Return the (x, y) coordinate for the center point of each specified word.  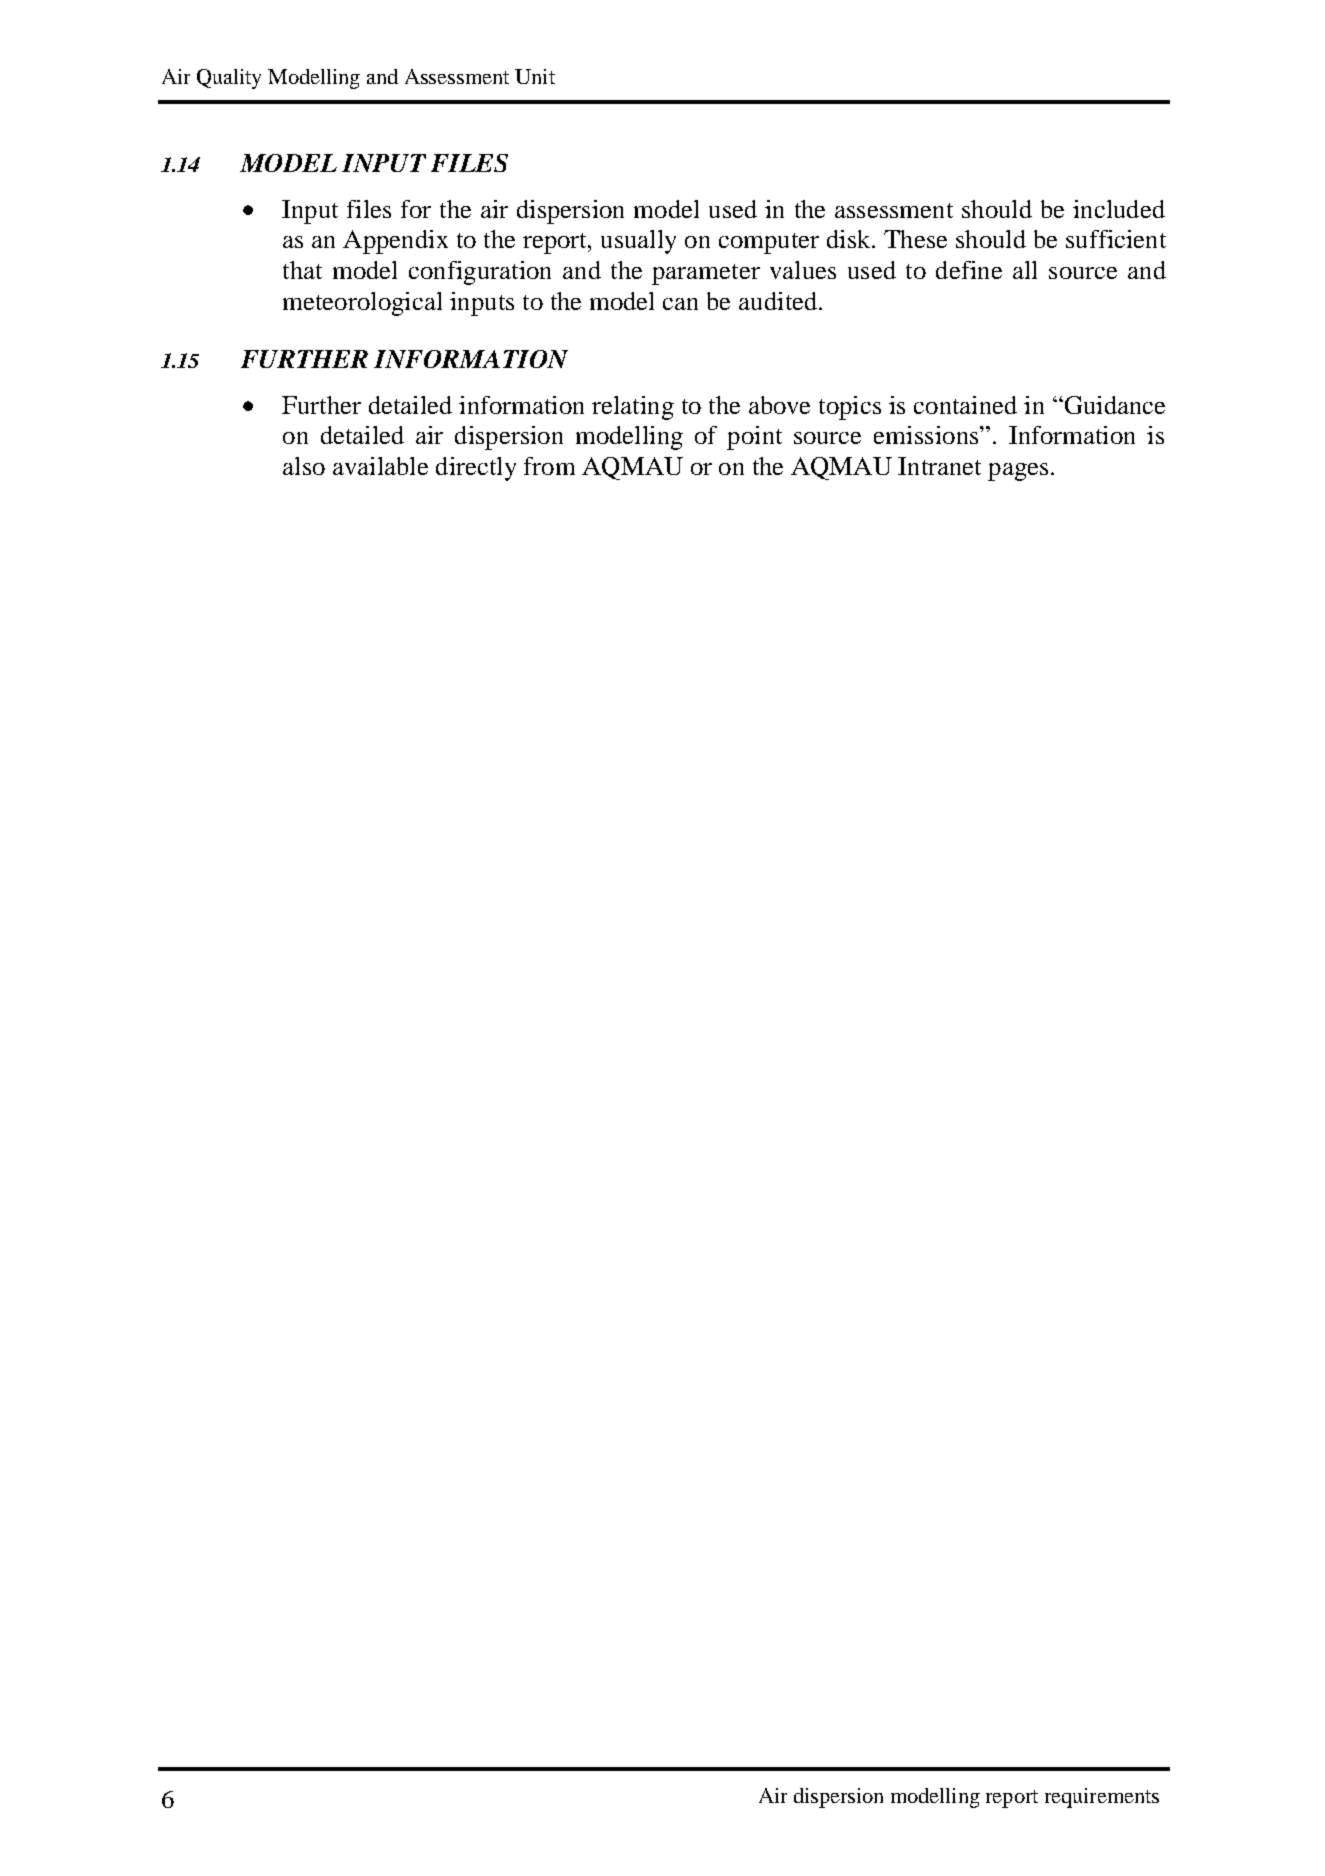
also (304, 466)
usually (638, 242)
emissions (927, 435)
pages (1018, 472)
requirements (1102, 1798)
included (1119, 209)
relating (633, 408)
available (380, 466)
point (754, 438)
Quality (229, 79)
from (549, 466)
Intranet (939, 466)
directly (476, 469)
